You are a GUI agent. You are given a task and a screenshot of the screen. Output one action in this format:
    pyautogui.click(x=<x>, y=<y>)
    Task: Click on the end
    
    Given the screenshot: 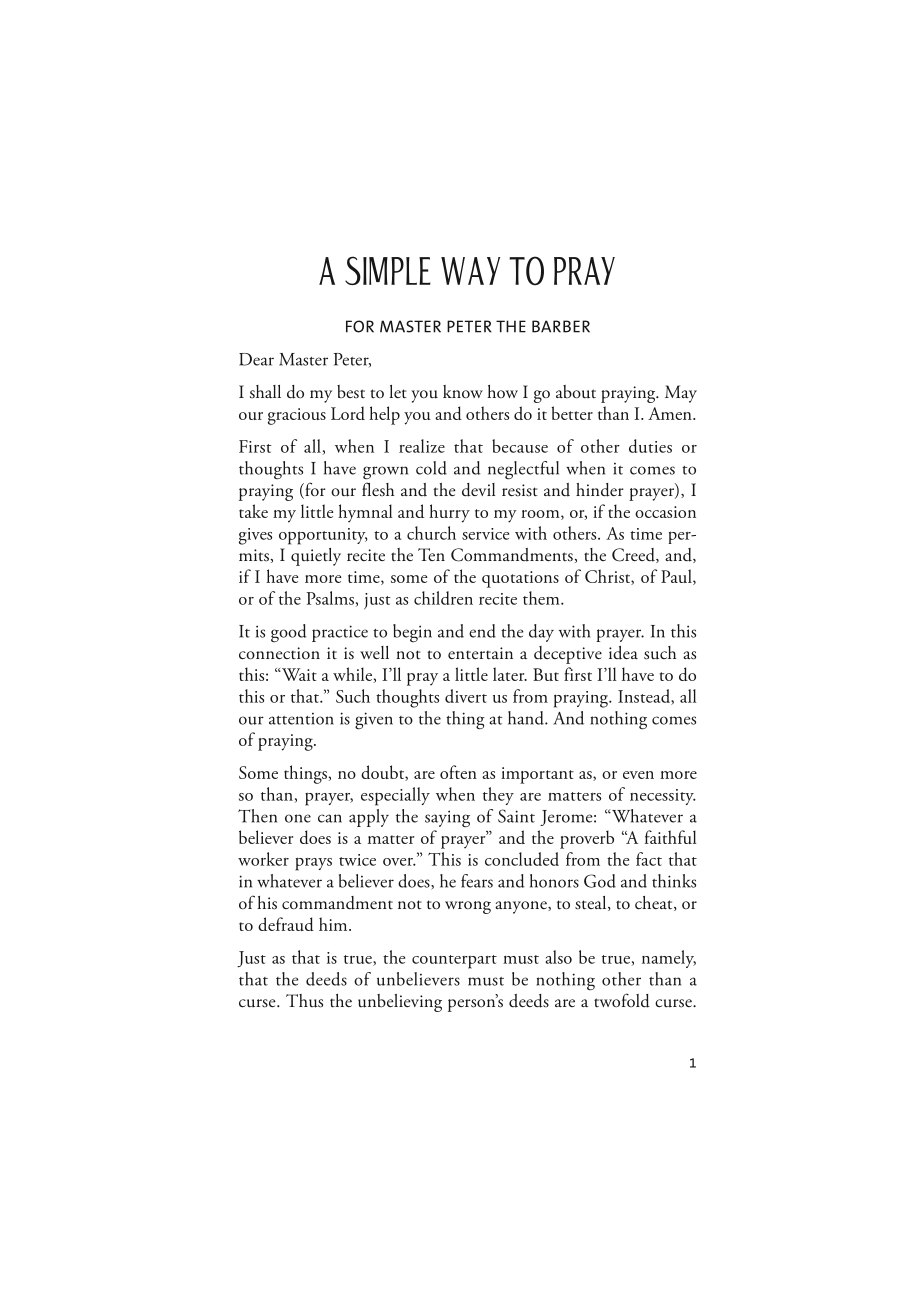 What is the action you would take?
    pyautogui.click(x=482, y=631)
